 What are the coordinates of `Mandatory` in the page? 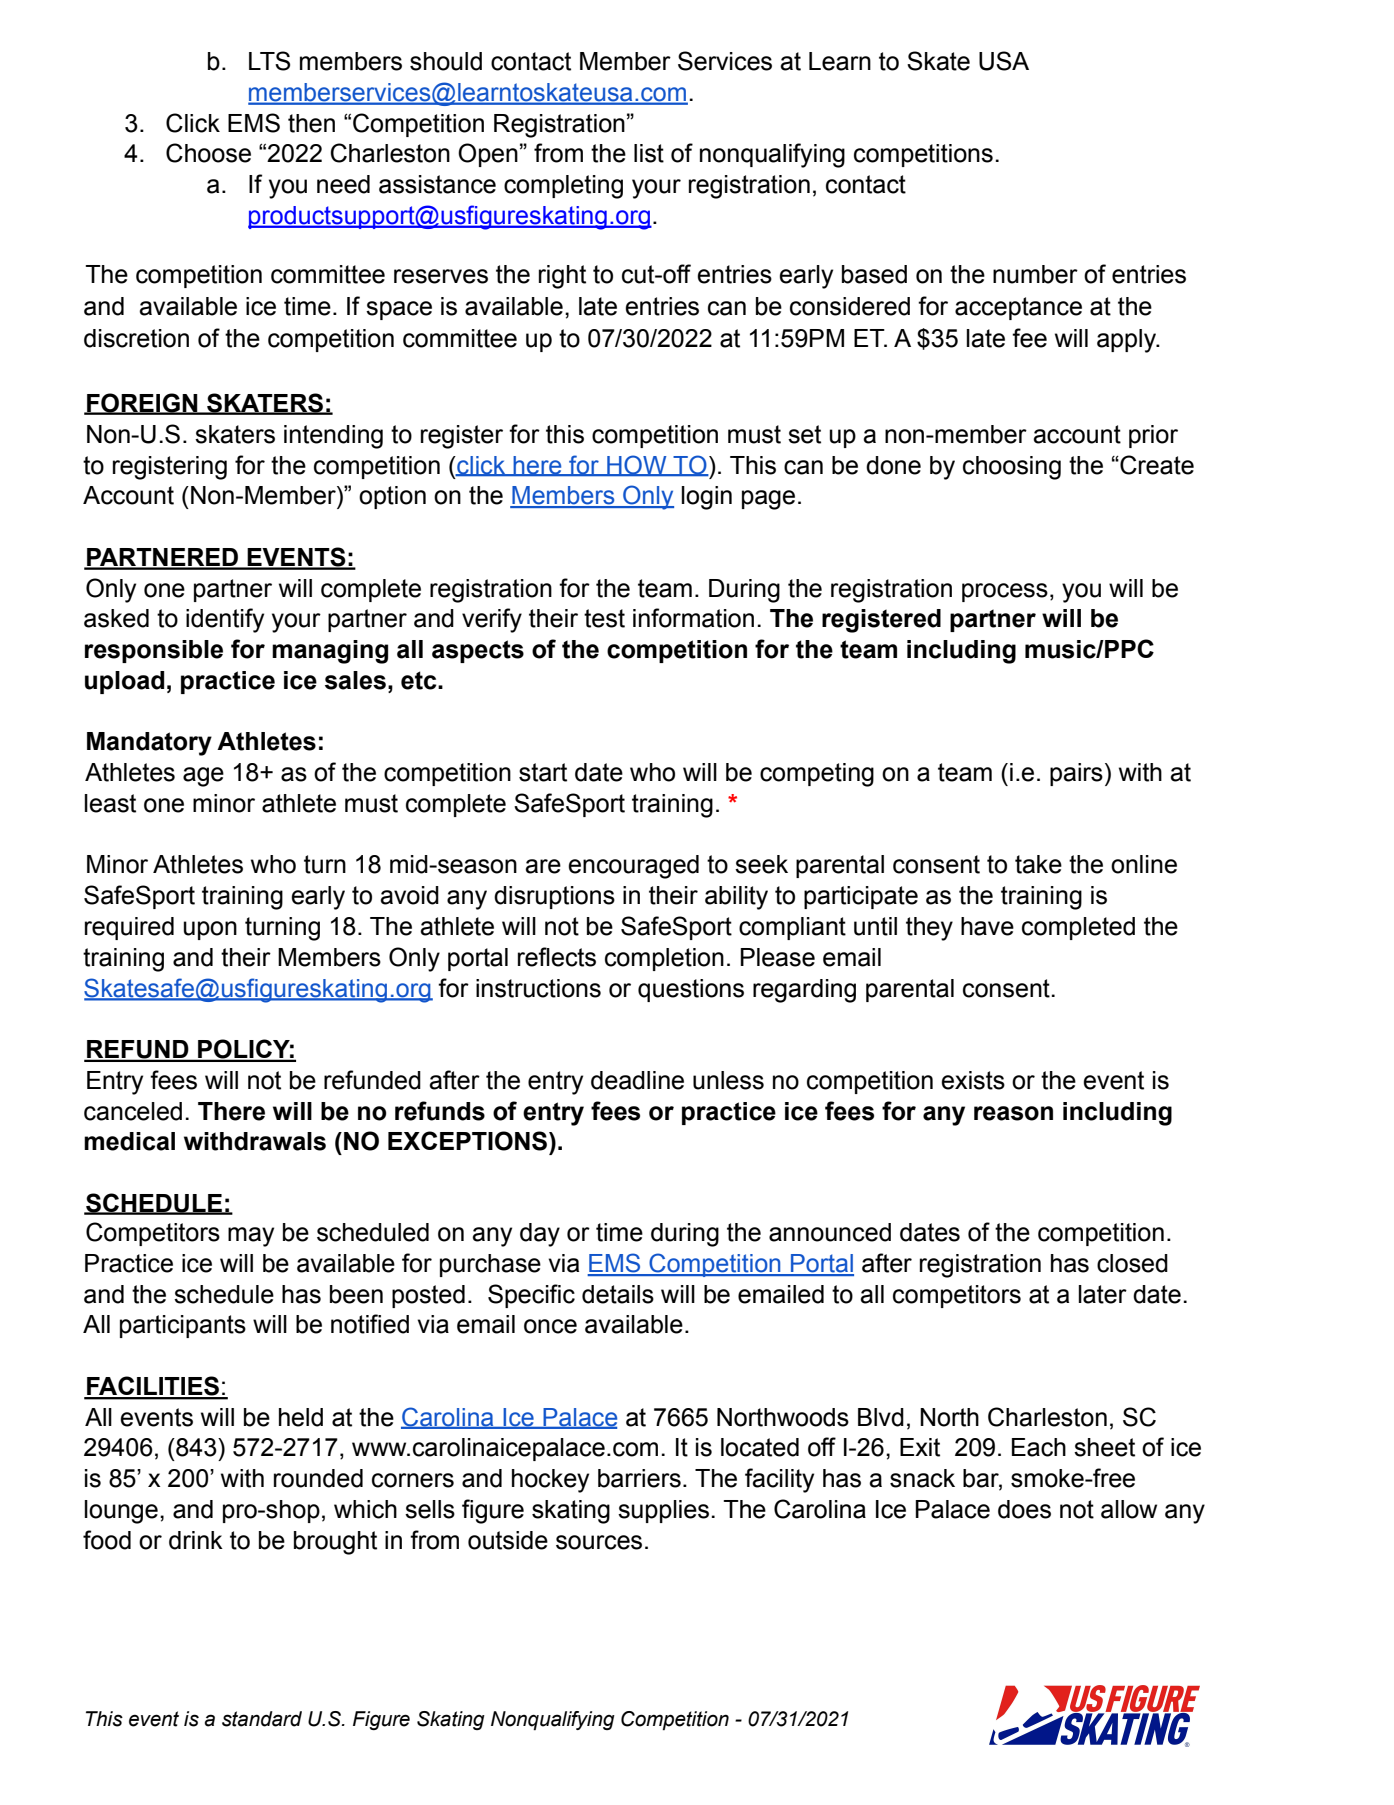 It's located at (149, 744).
